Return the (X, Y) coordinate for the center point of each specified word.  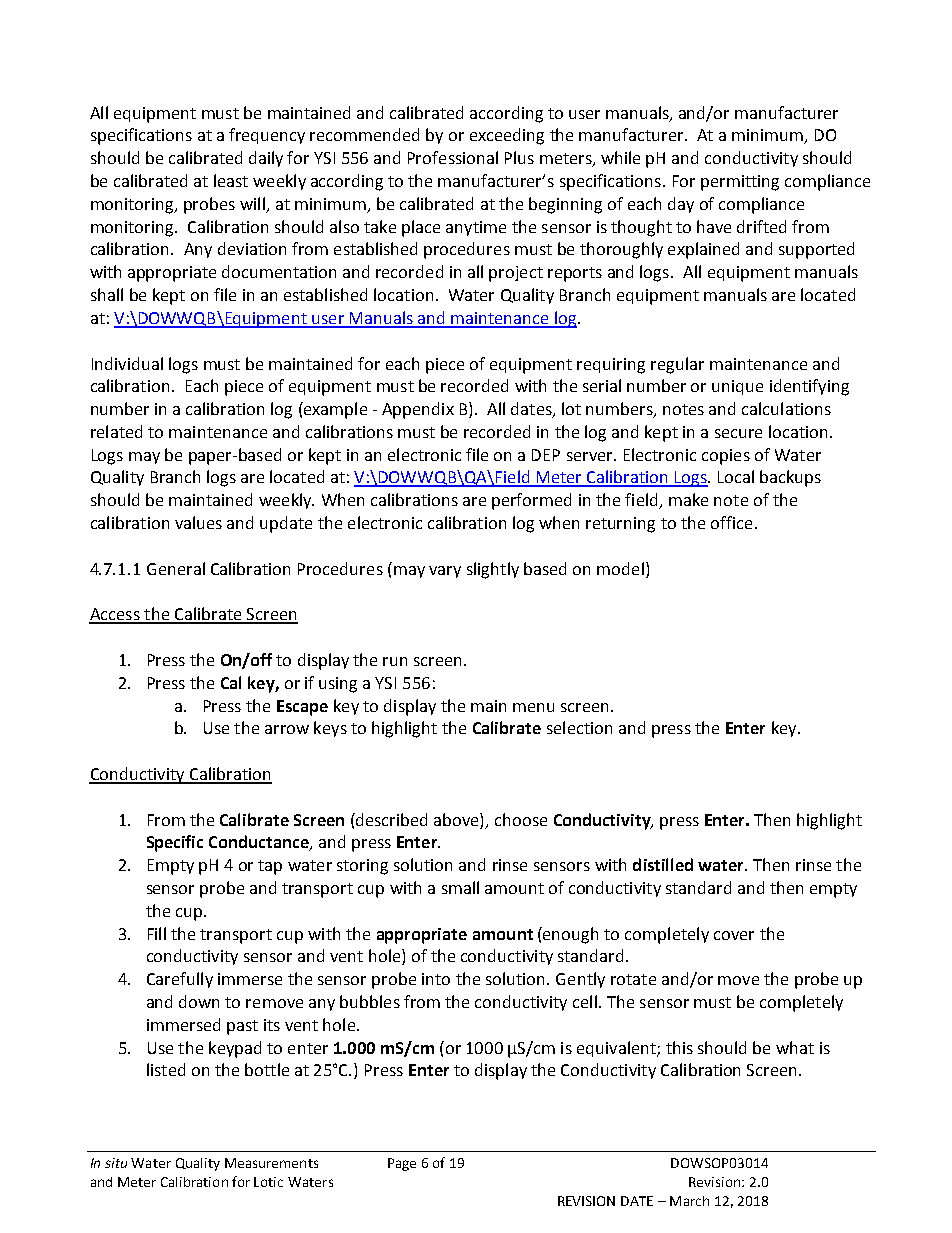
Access (115, 615)
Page (402, 1164)
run (395, 661)
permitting (740, 183)
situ (116, 1163)
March (689, 1201)
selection (579, 727)
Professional (453, 157)
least (231, 180)
